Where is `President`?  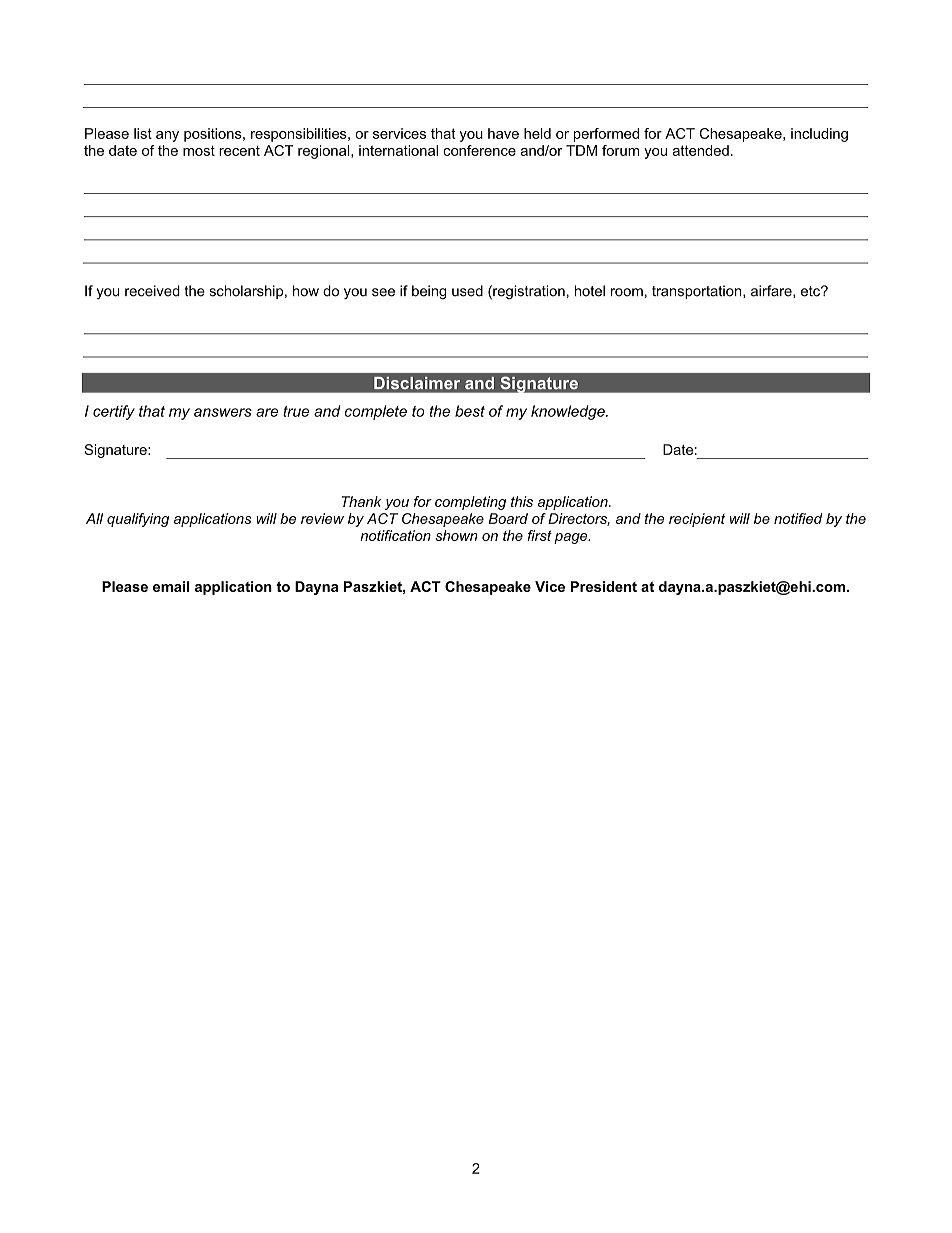 President is located at coordinates (604, 586).
